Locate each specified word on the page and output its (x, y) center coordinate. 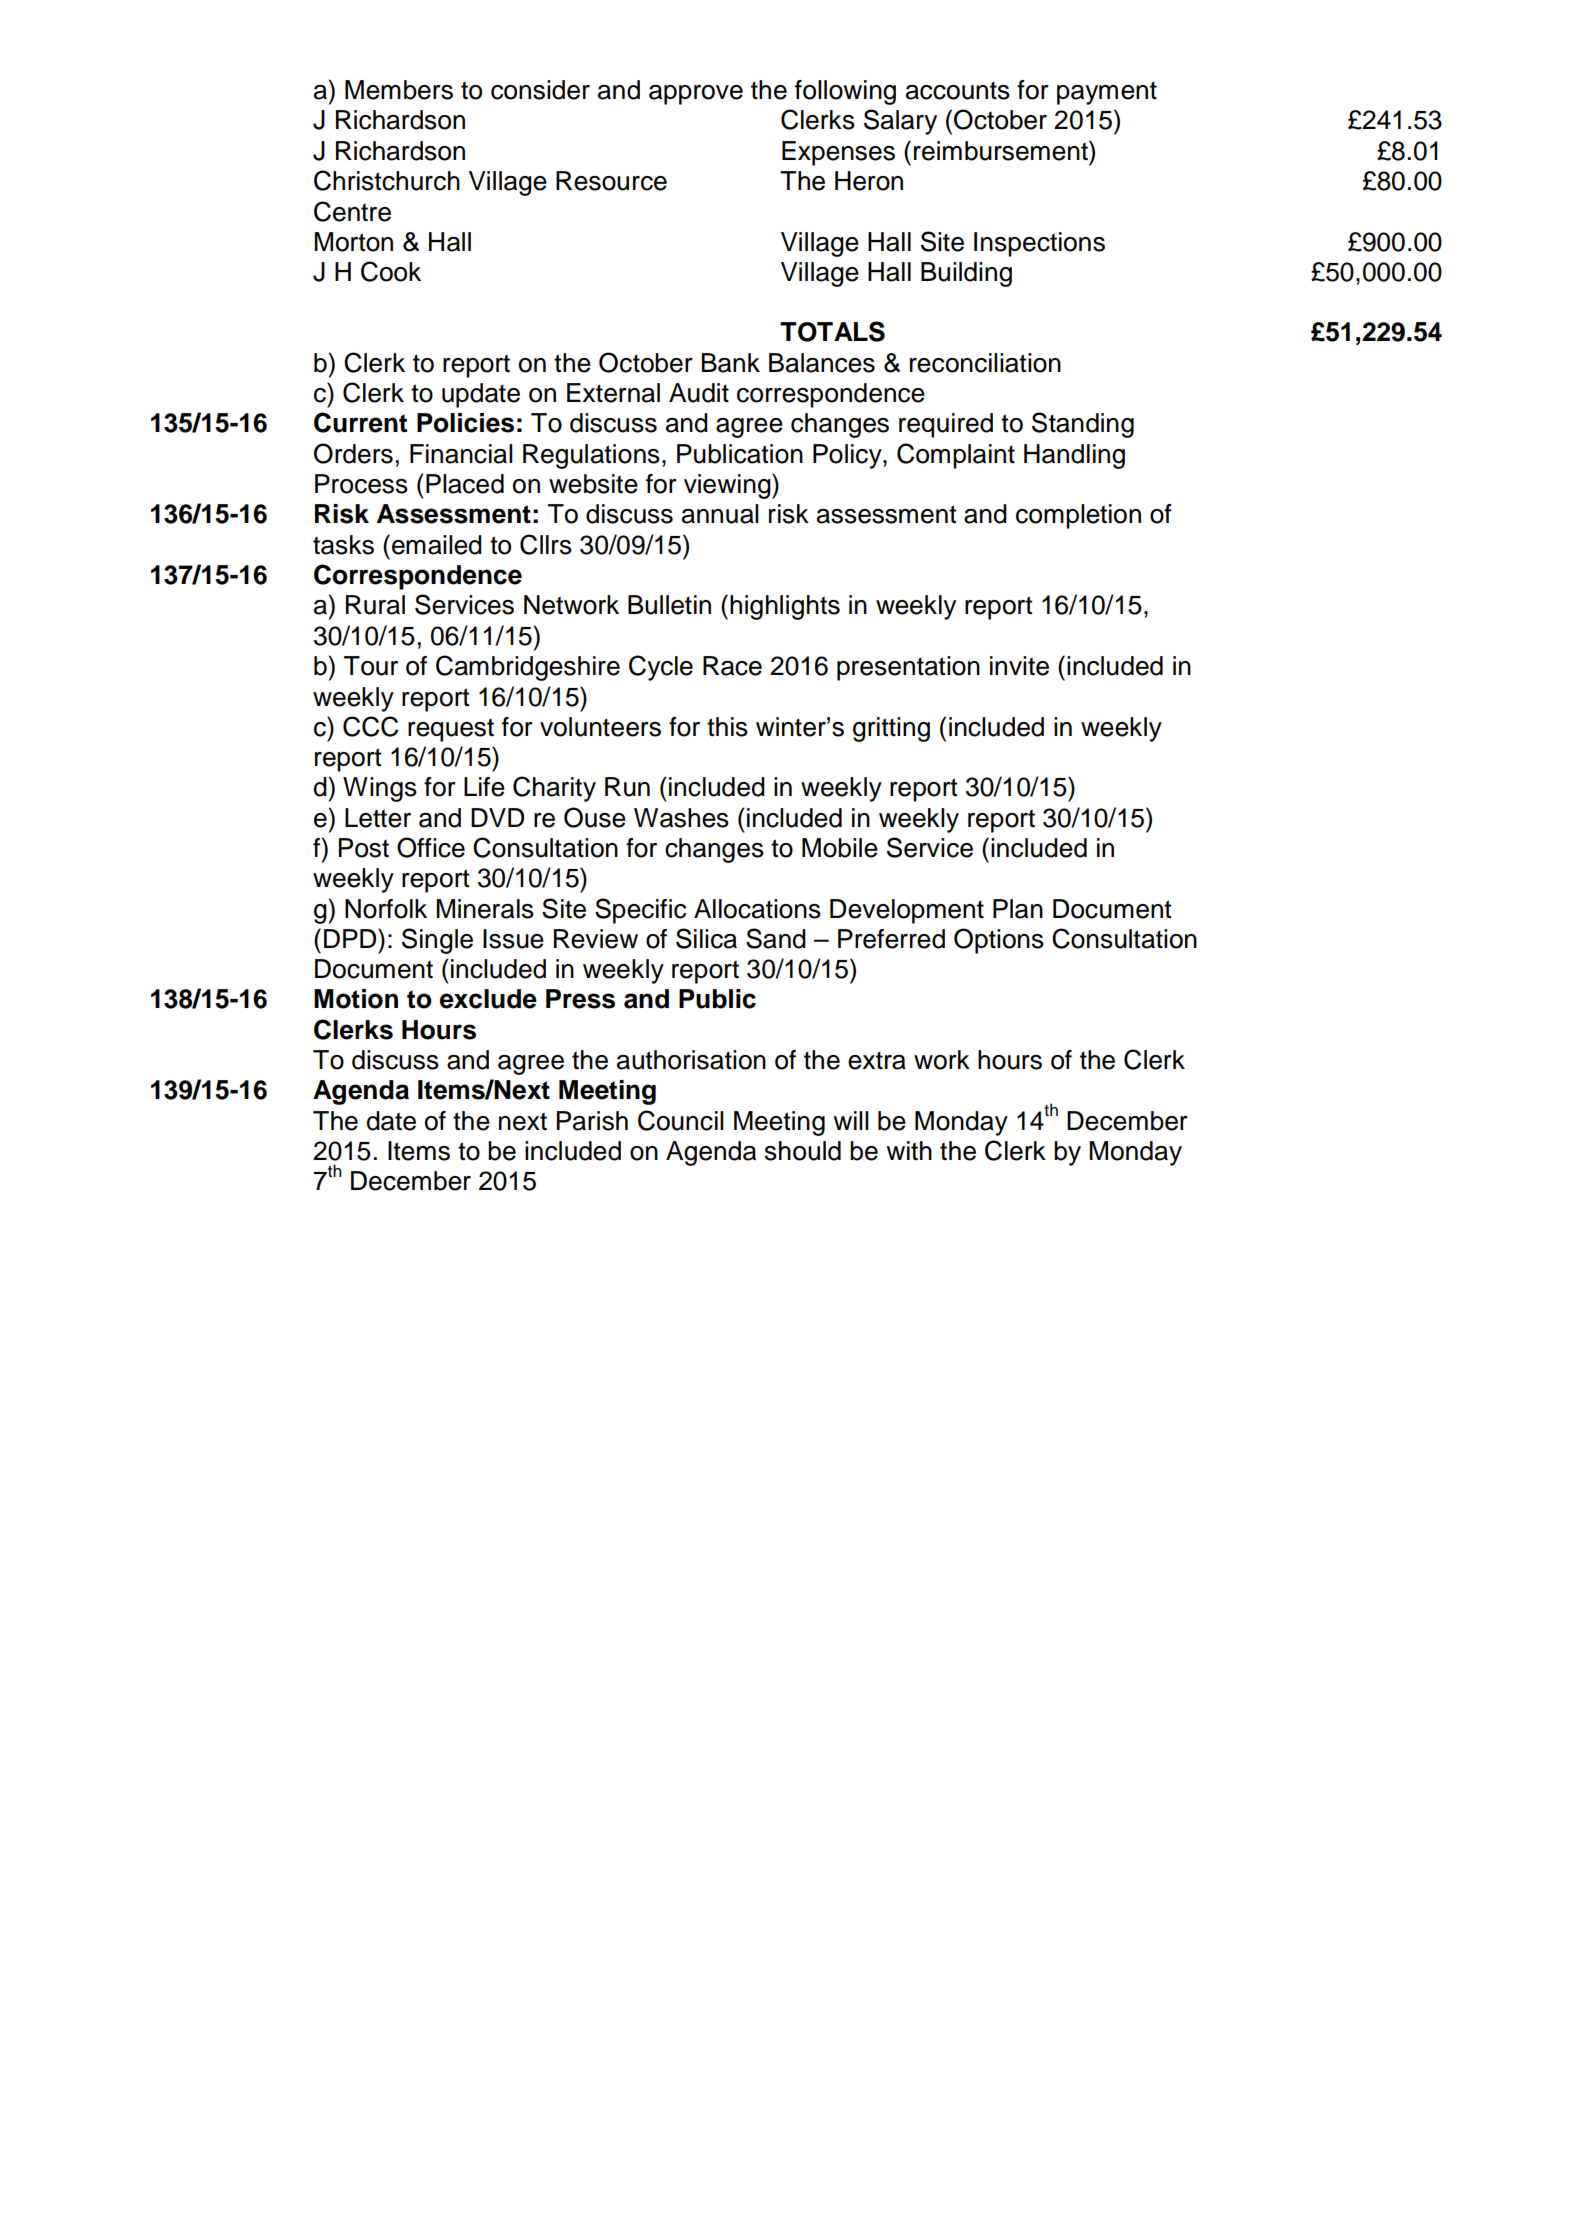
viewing (728, 486)
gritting (891, 729)
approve (696, 95)
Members (399, 90)
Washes (681, 818)
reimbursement (1002, 150)
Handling (1074, 456)
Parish (592, 1121)
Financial (461, 454)
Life (484, 787)
